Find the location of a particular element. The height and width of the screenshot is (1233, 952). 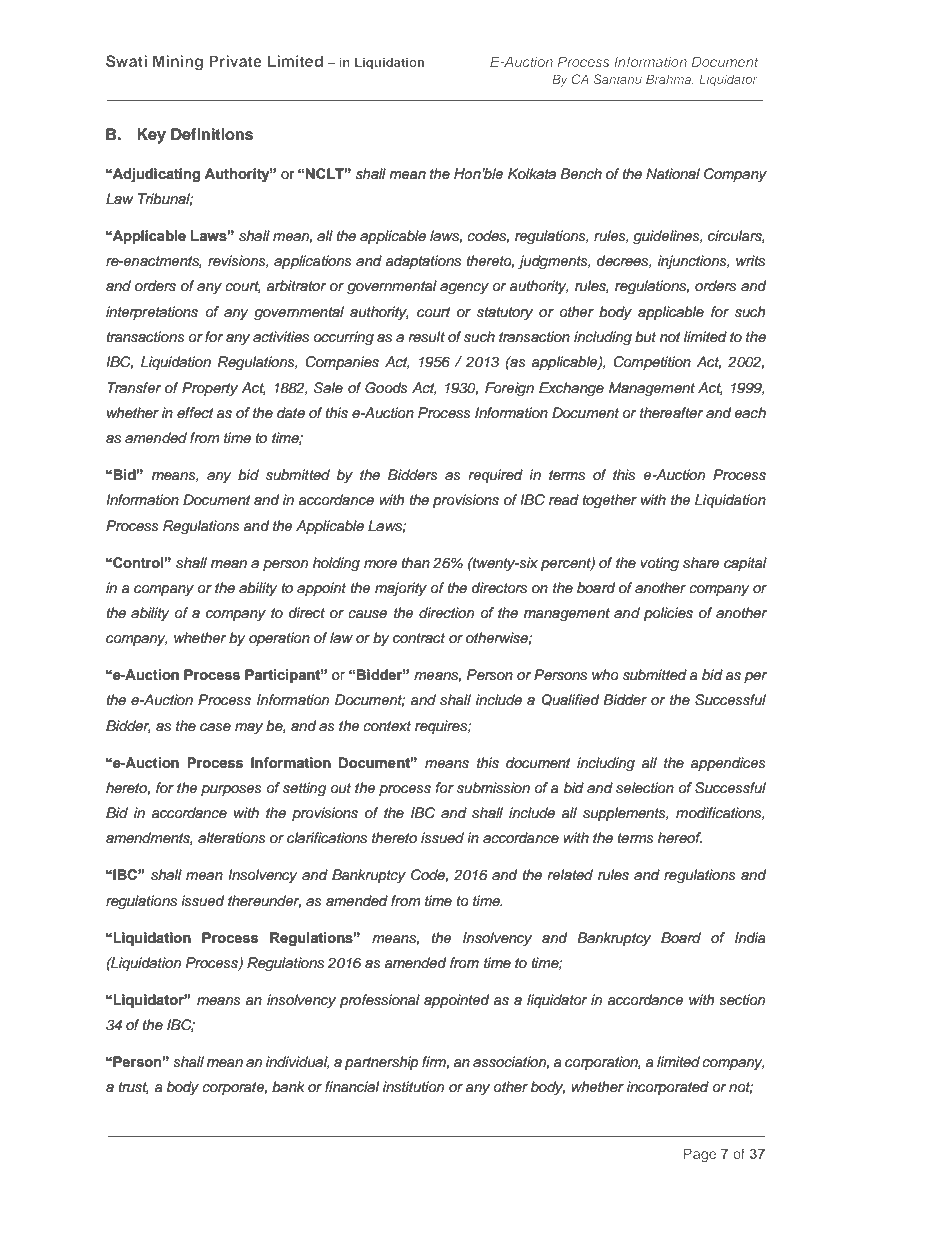

operation is located at coordinates (279, 639).
